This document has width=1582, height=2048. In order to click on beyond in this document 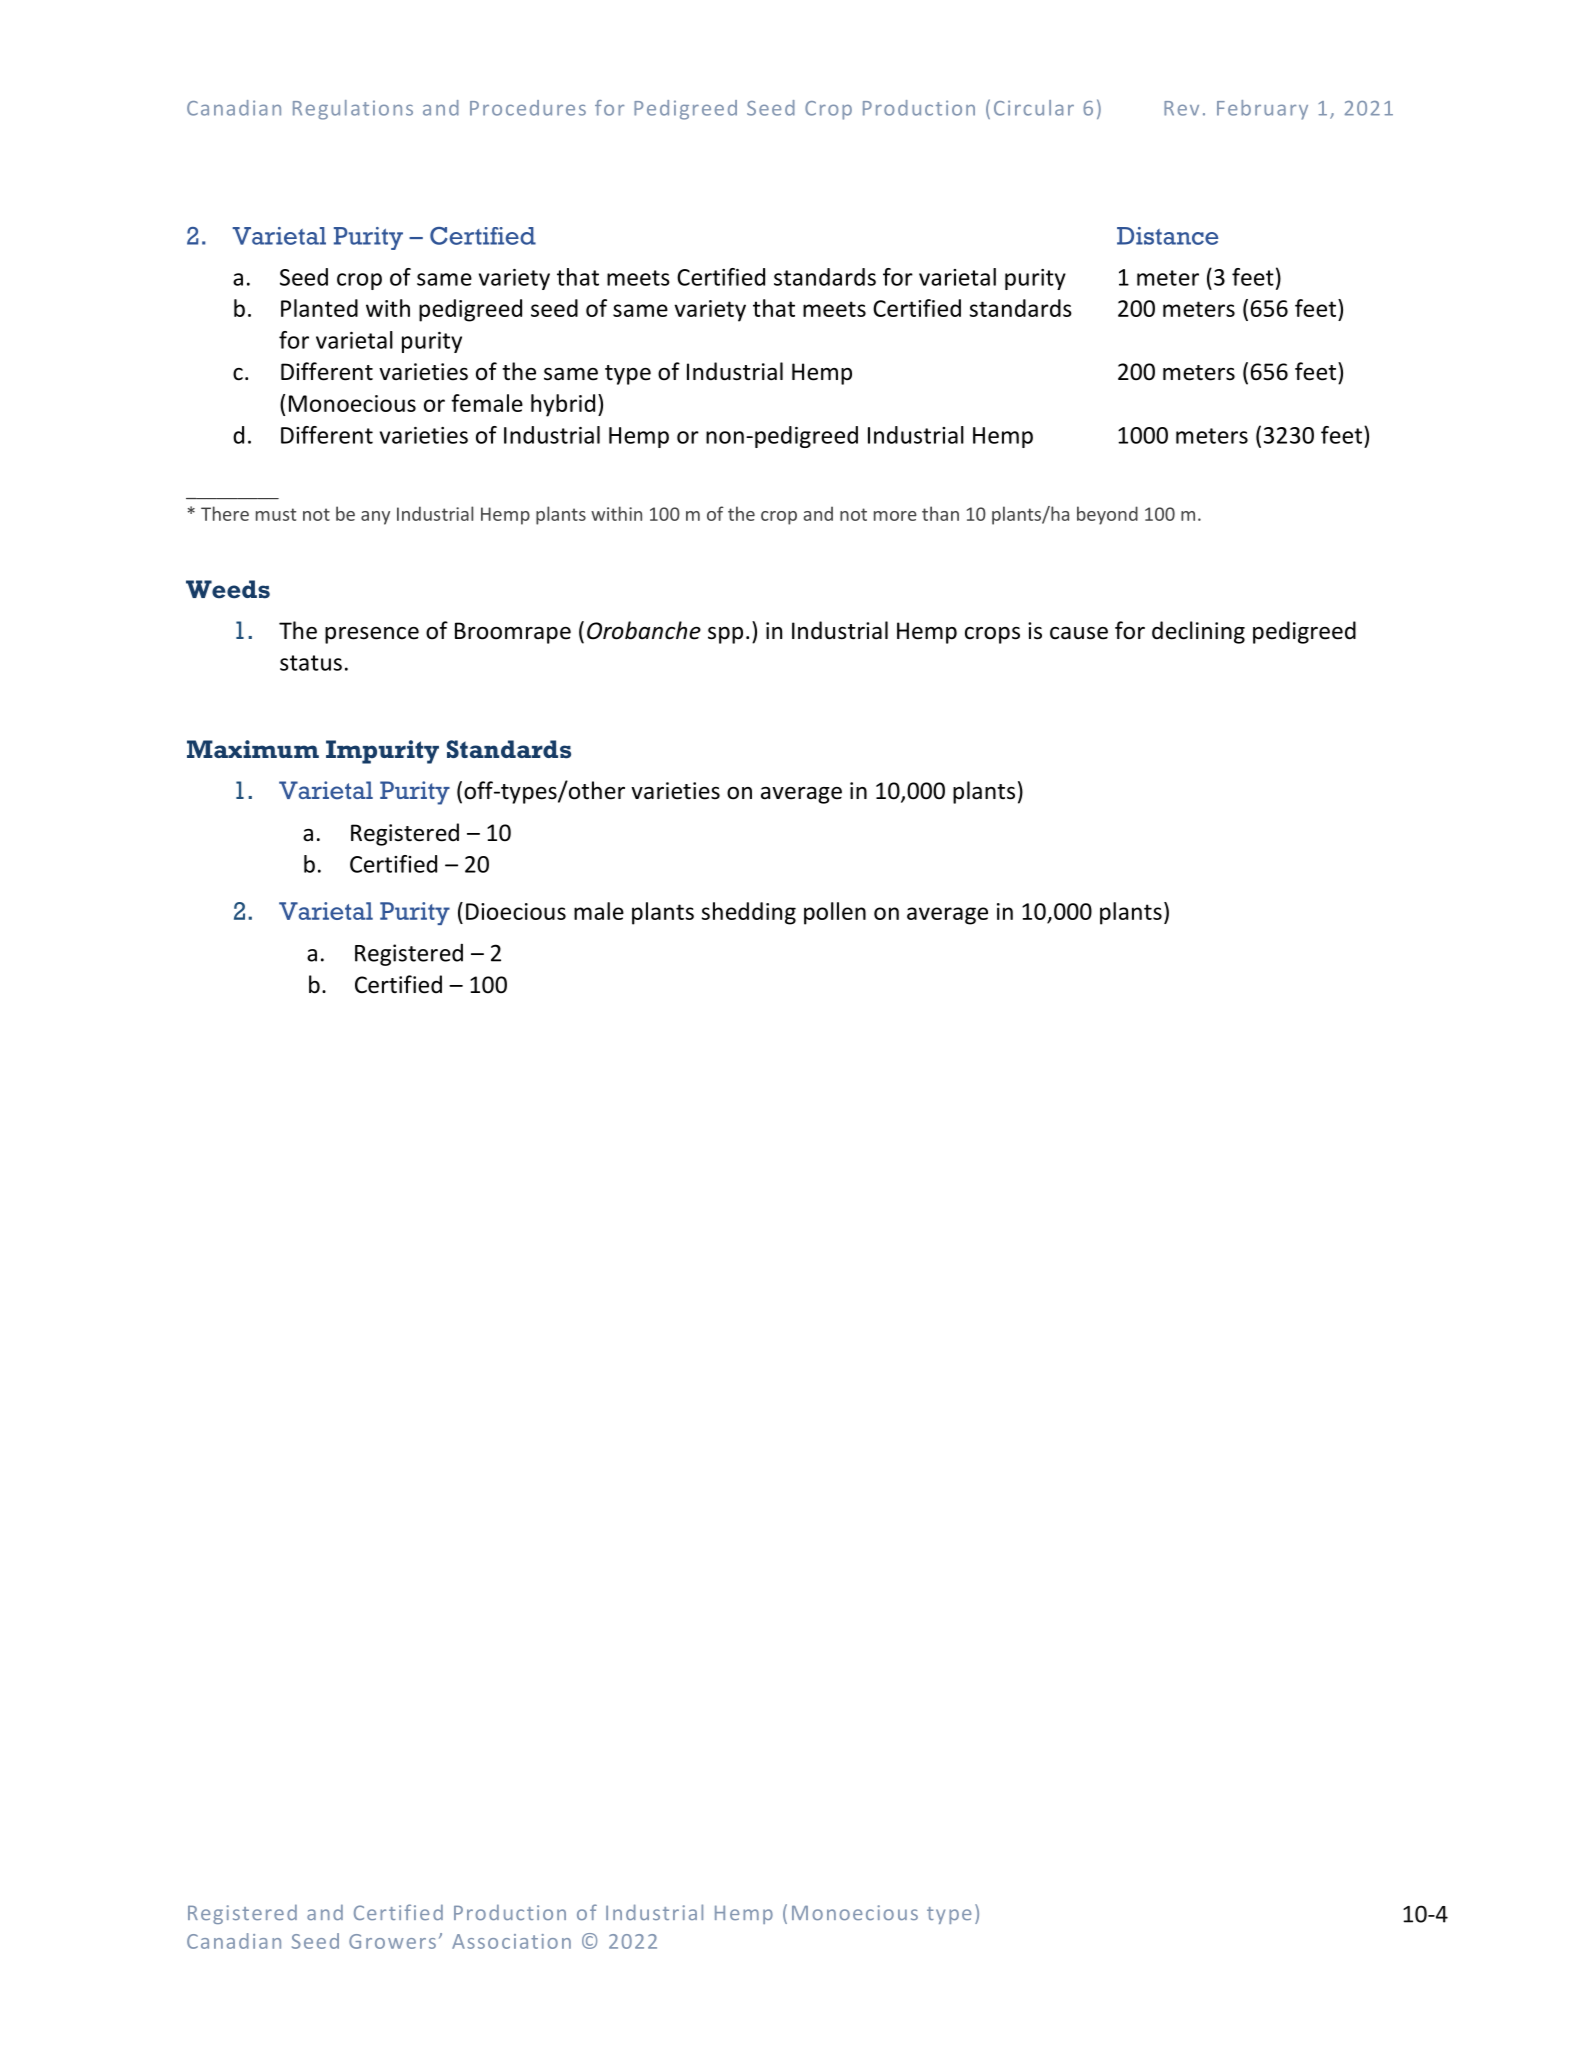, I will do `click(1107, 515)`.
